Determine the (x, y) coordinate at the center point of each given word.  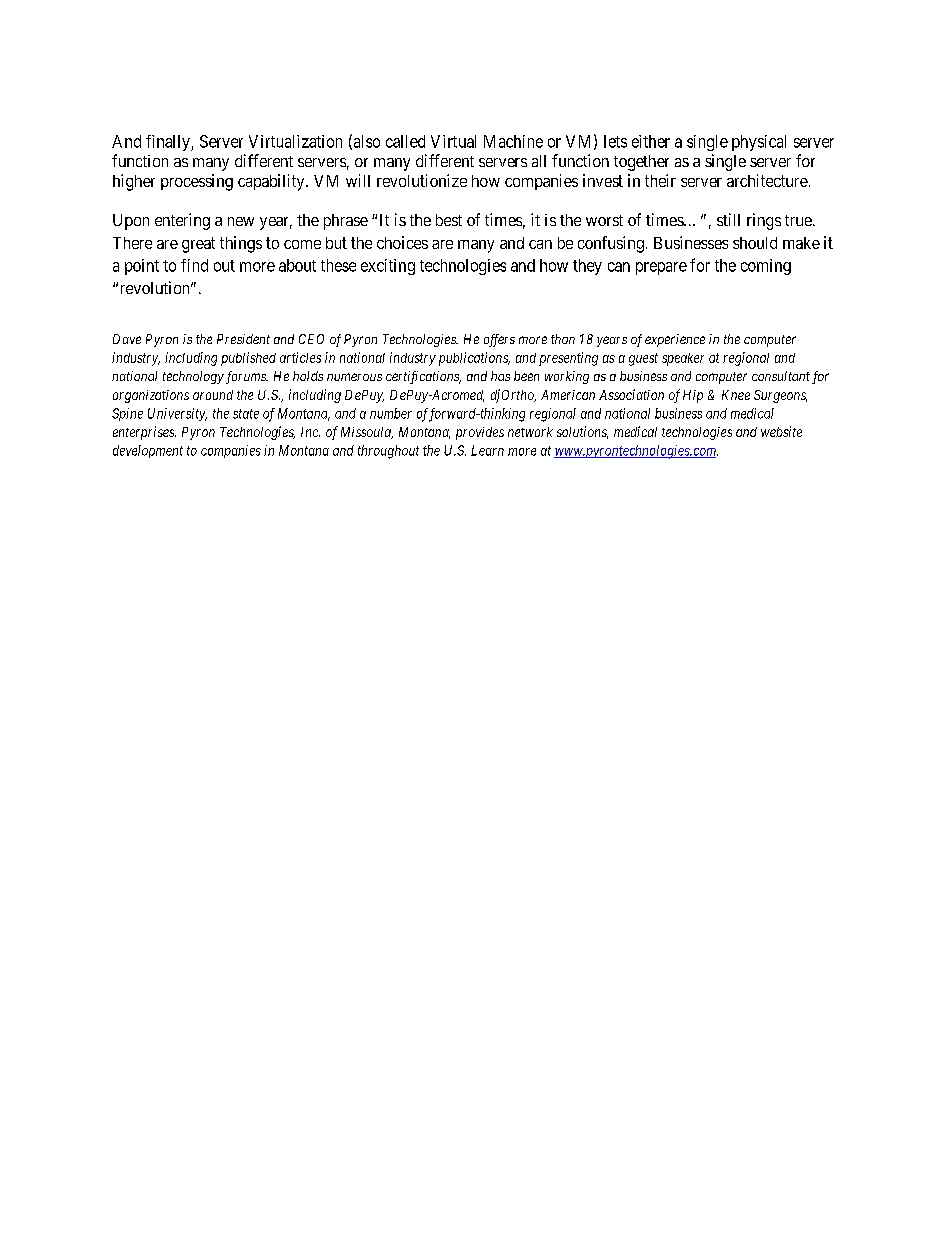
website (781, 431)
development (148, 451)
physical (759, 143)
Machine (513, 141)
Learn (487, 450)
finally (169, 143)
